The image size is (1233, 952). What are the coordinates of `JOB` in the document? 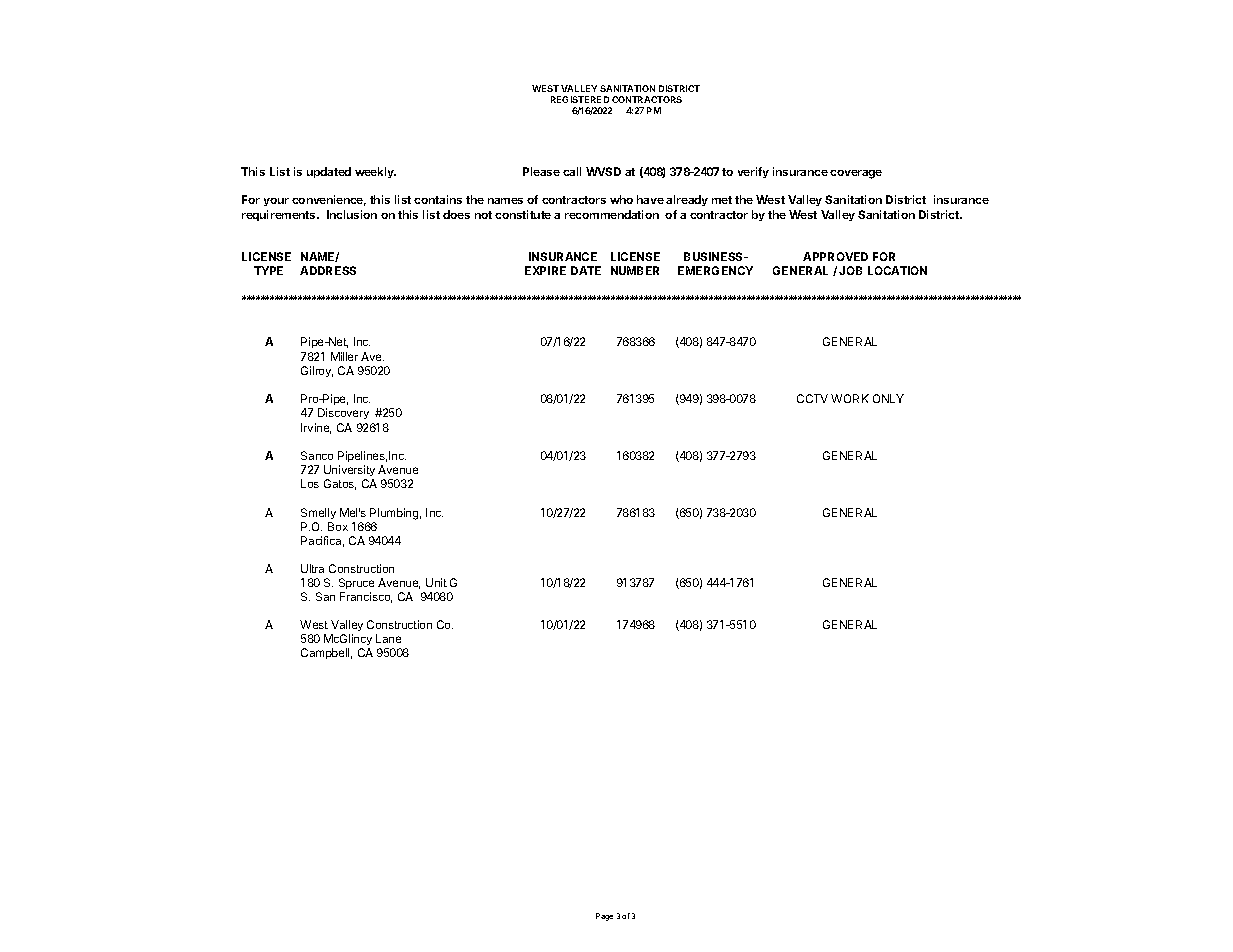 It's located at (850, 270).
